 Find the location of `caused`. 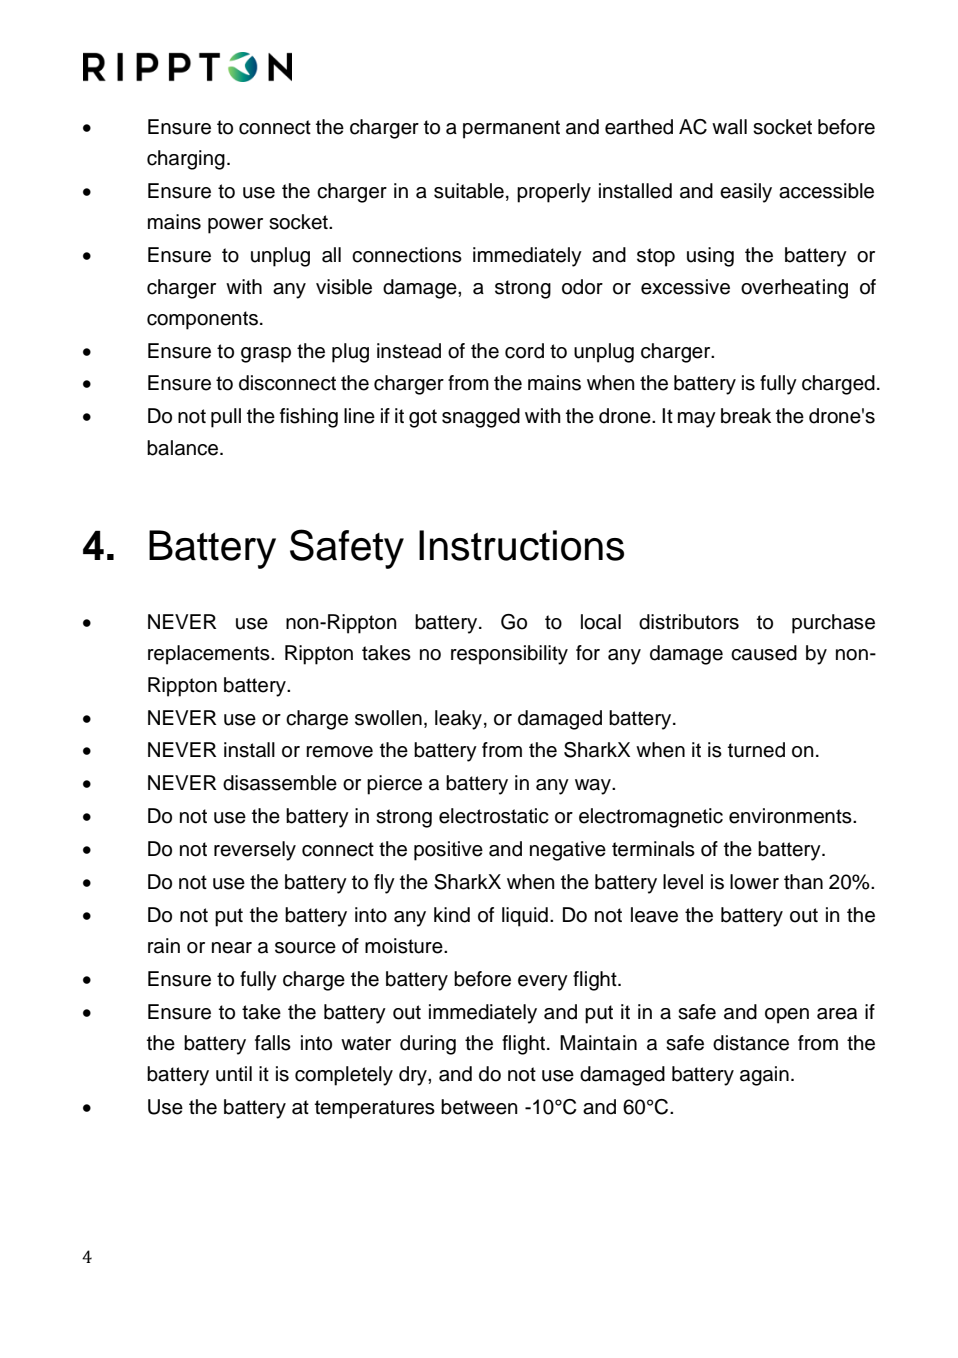

caused is located at coordinates (764, 653).
